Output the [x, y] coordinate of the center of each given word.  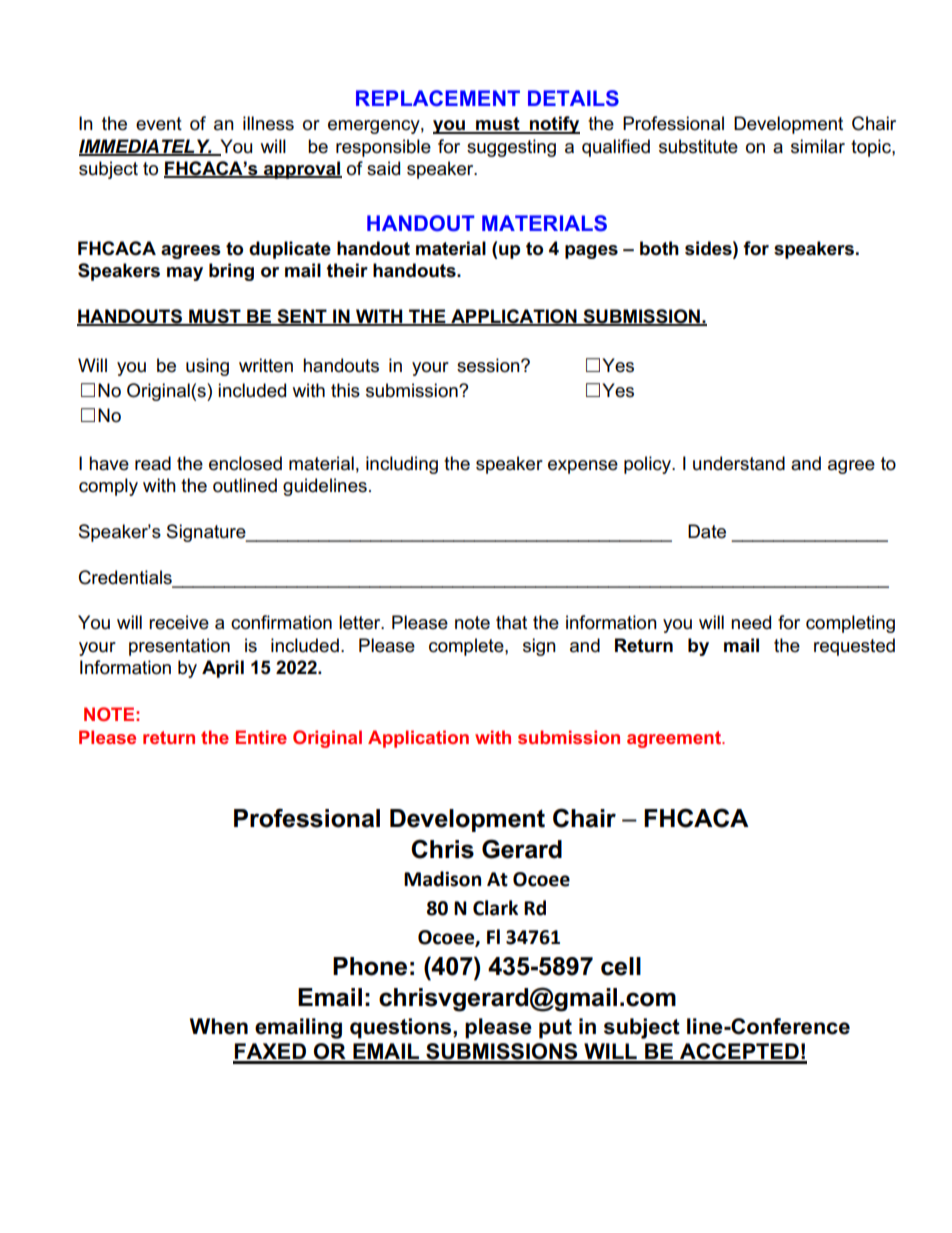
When [219, 1026]
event [159, 124]
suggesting [511, 148]
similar [818, 146]
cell [621, 966]
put [555, 1029]
